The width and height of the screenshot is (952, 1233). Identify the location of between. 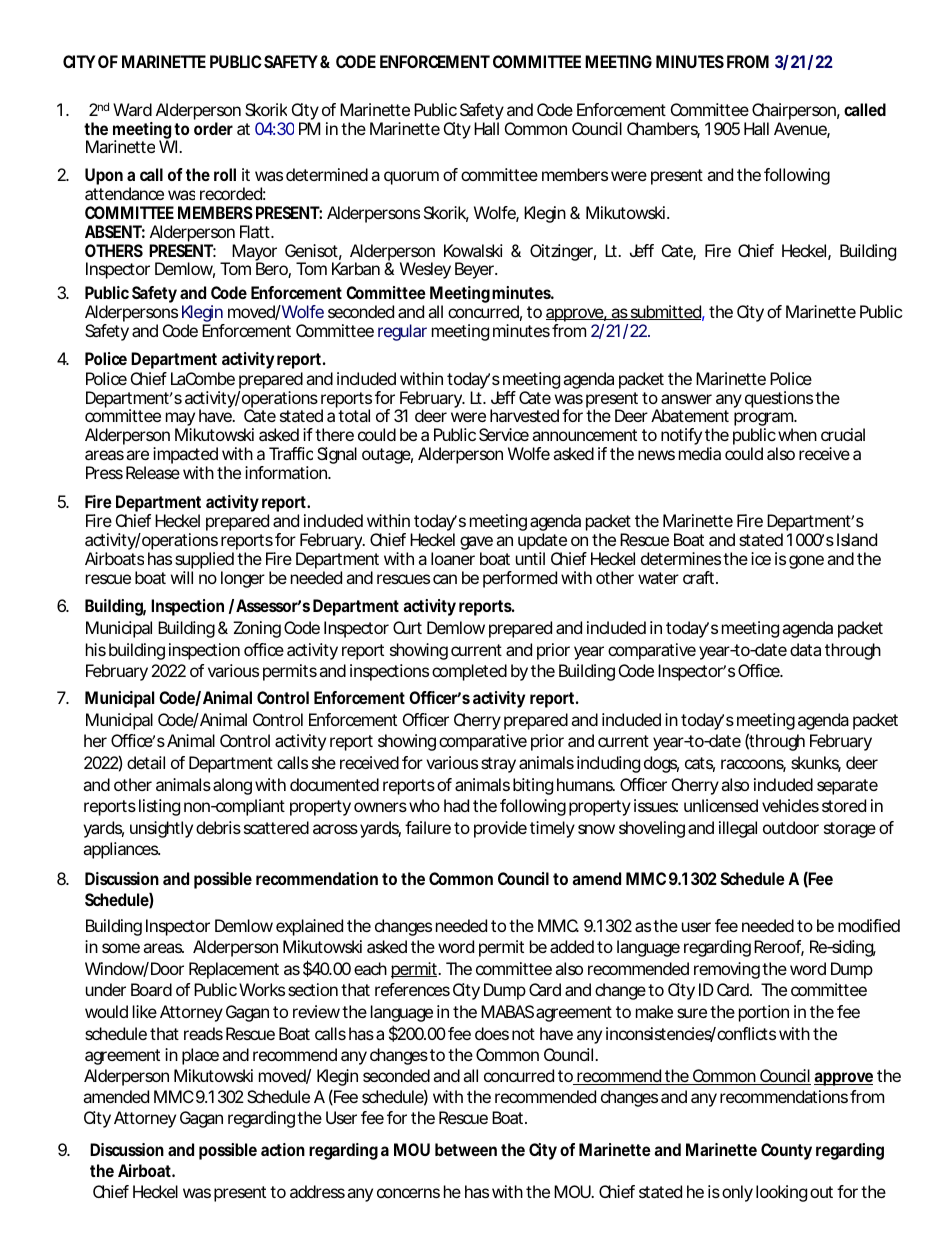
(466, 1149).
